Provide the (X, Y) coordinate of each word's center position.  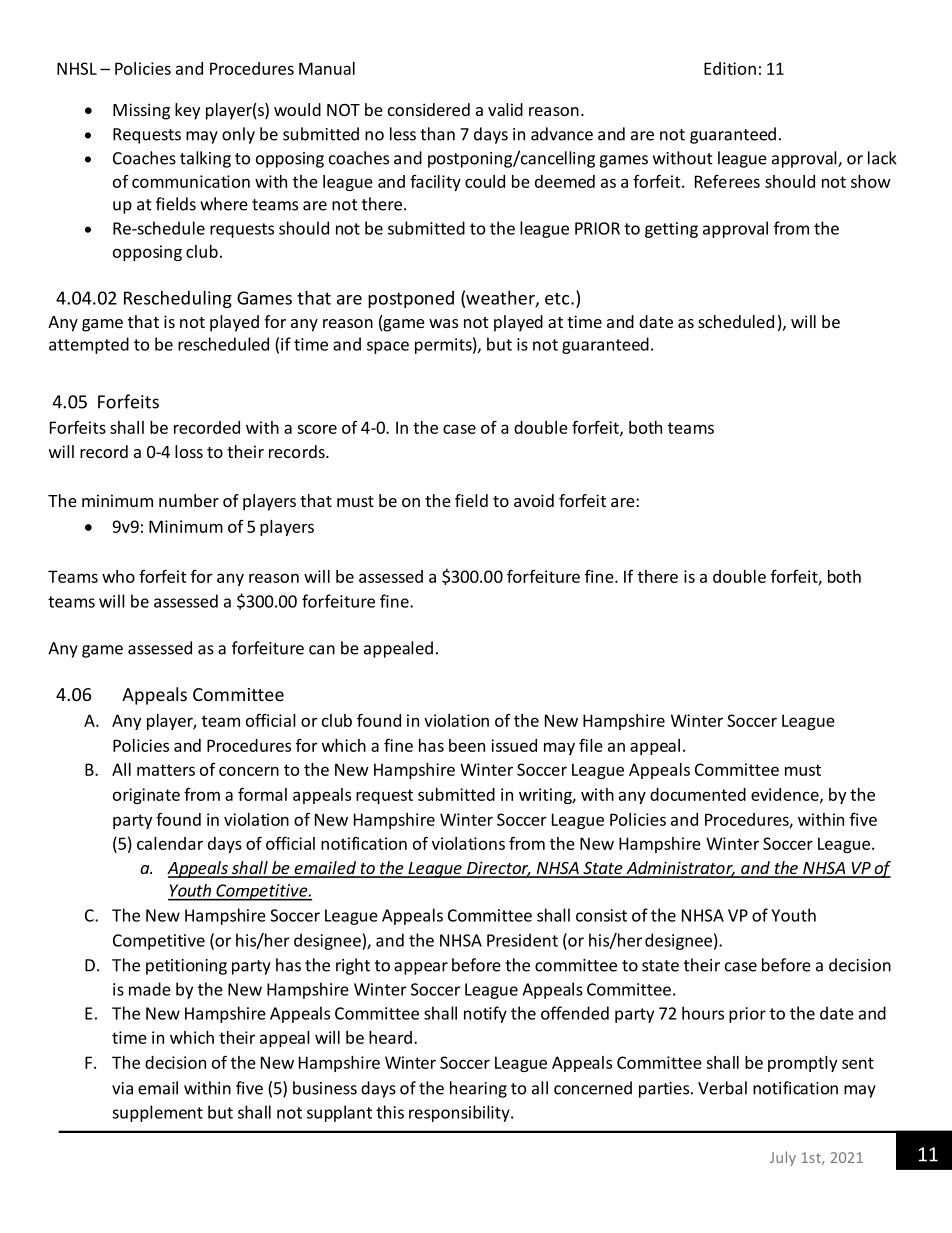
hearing (478, 1089)
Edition (730, 68)
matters (166, 770)
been (467, 745)
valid (505, 109)
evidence (786, 795)
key (187, 111)
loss (189, 451)
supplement (157, 1113)
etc (558, 298)
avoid (534, 500)
